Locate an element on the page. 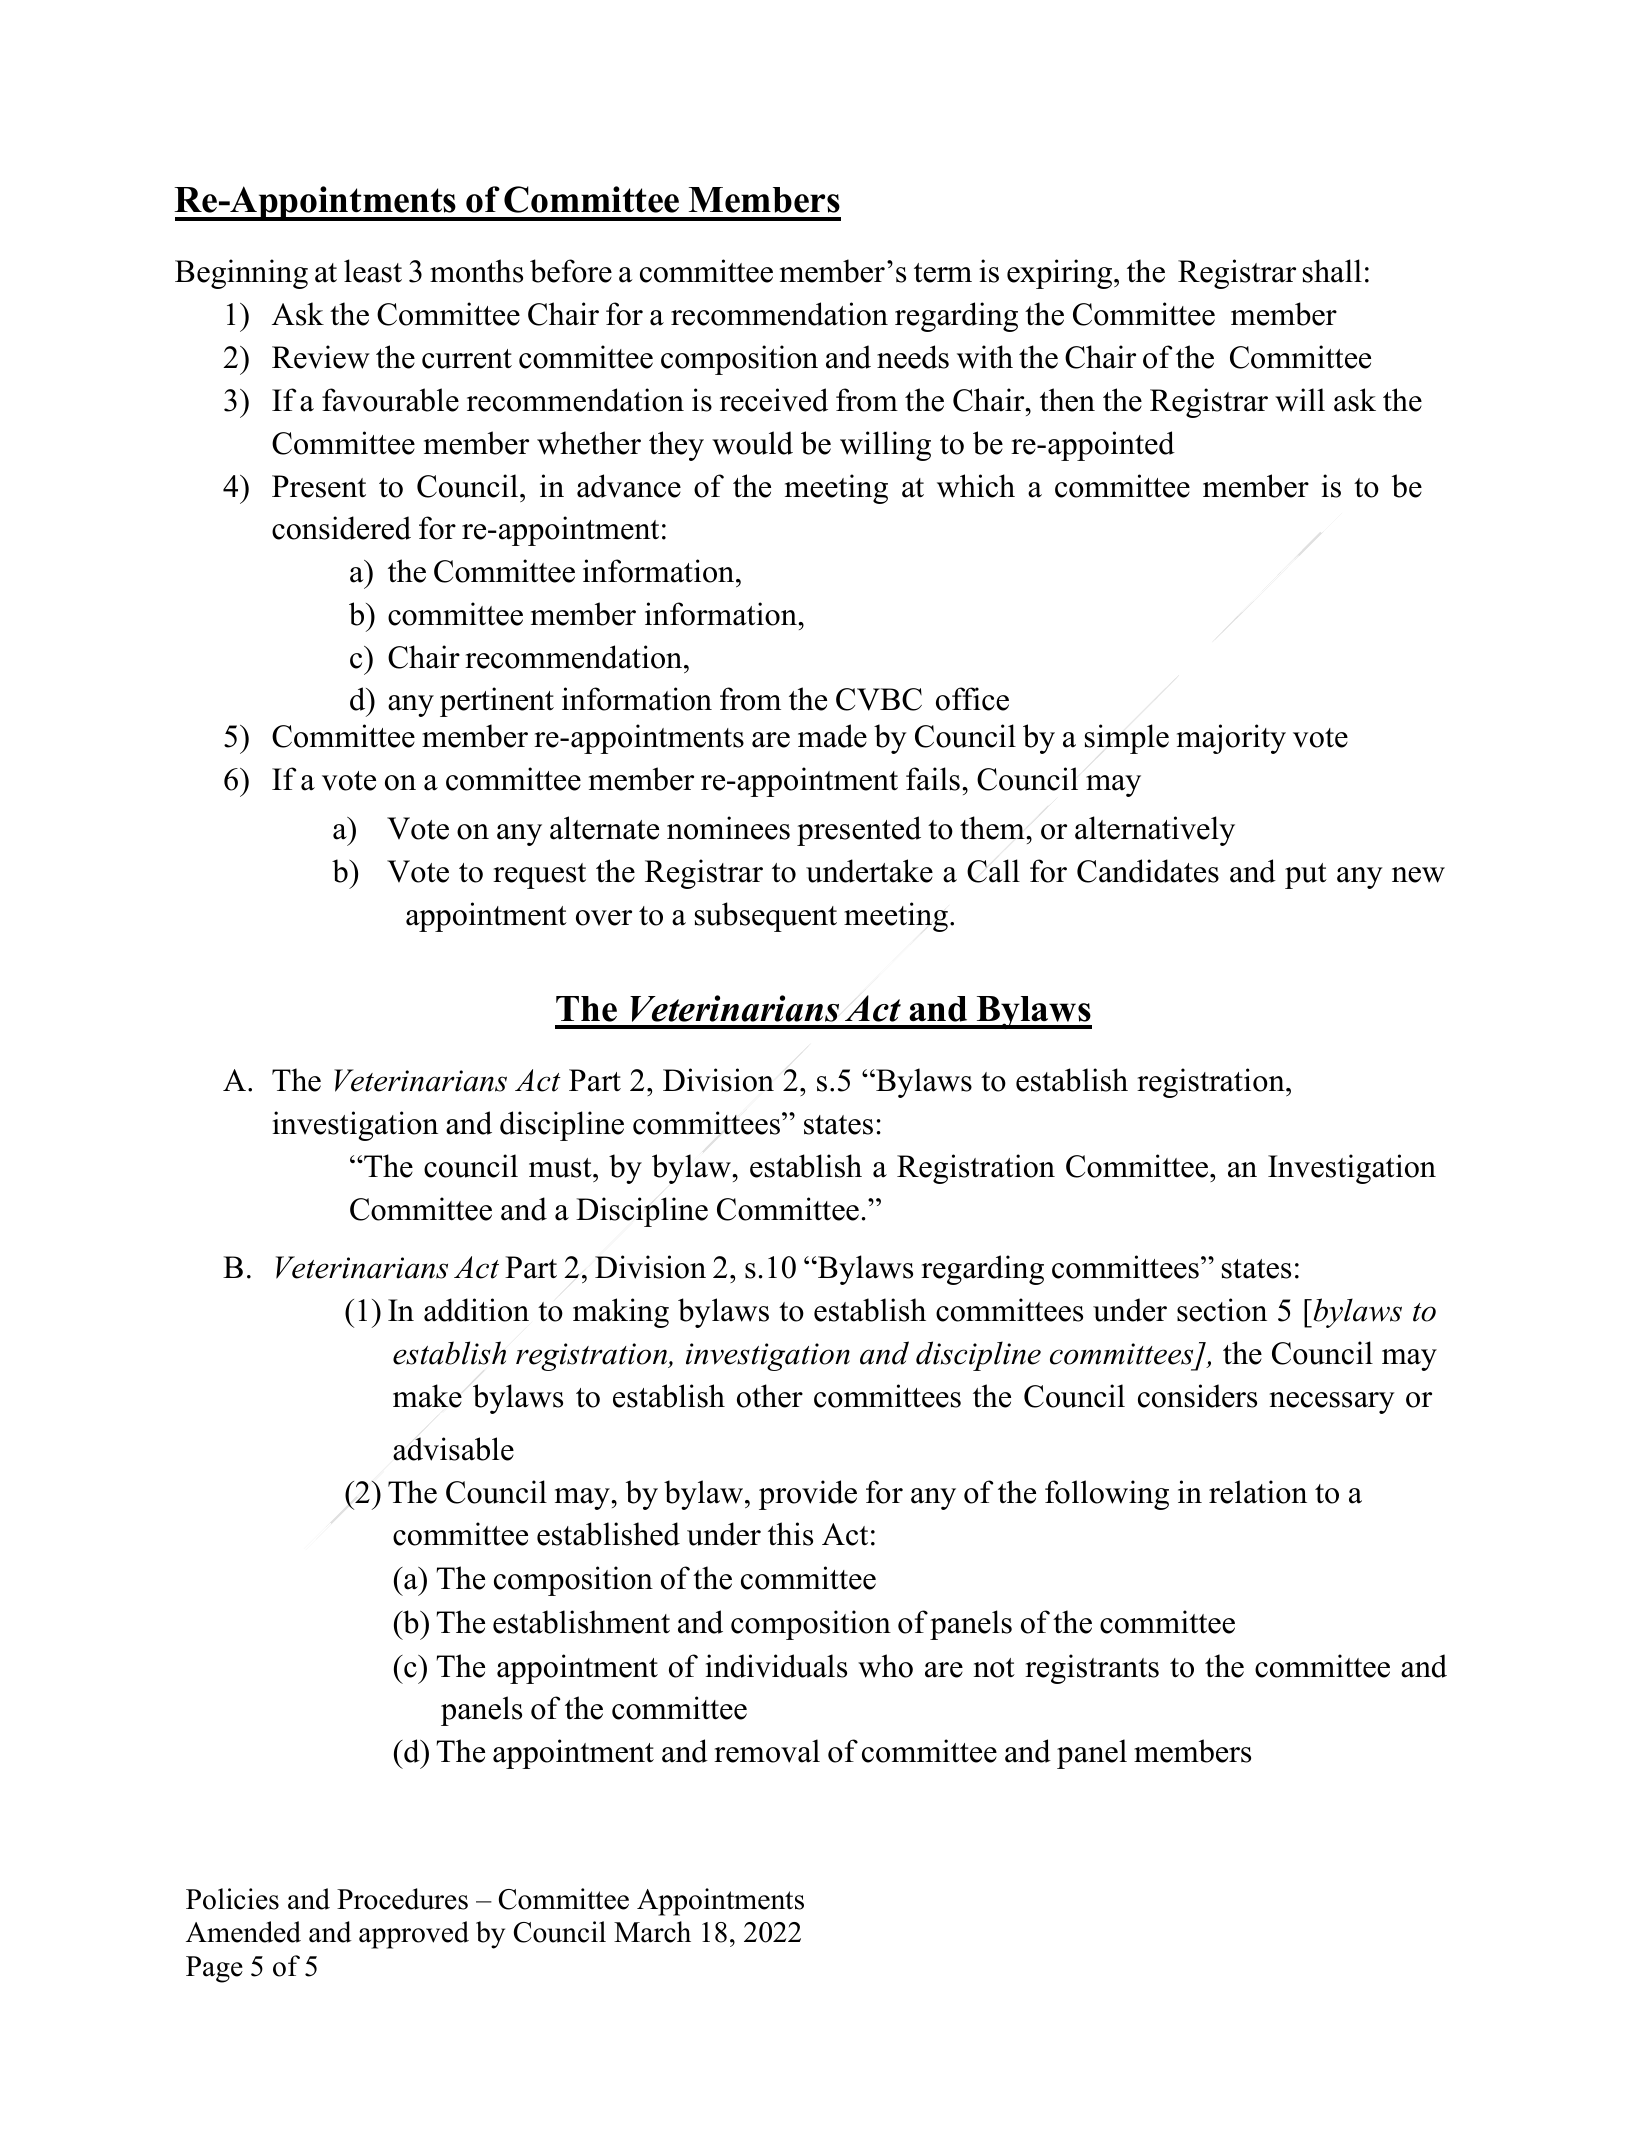 The height and width of the document is (2132, 1647). Review is located at coordinates (321, 357).
